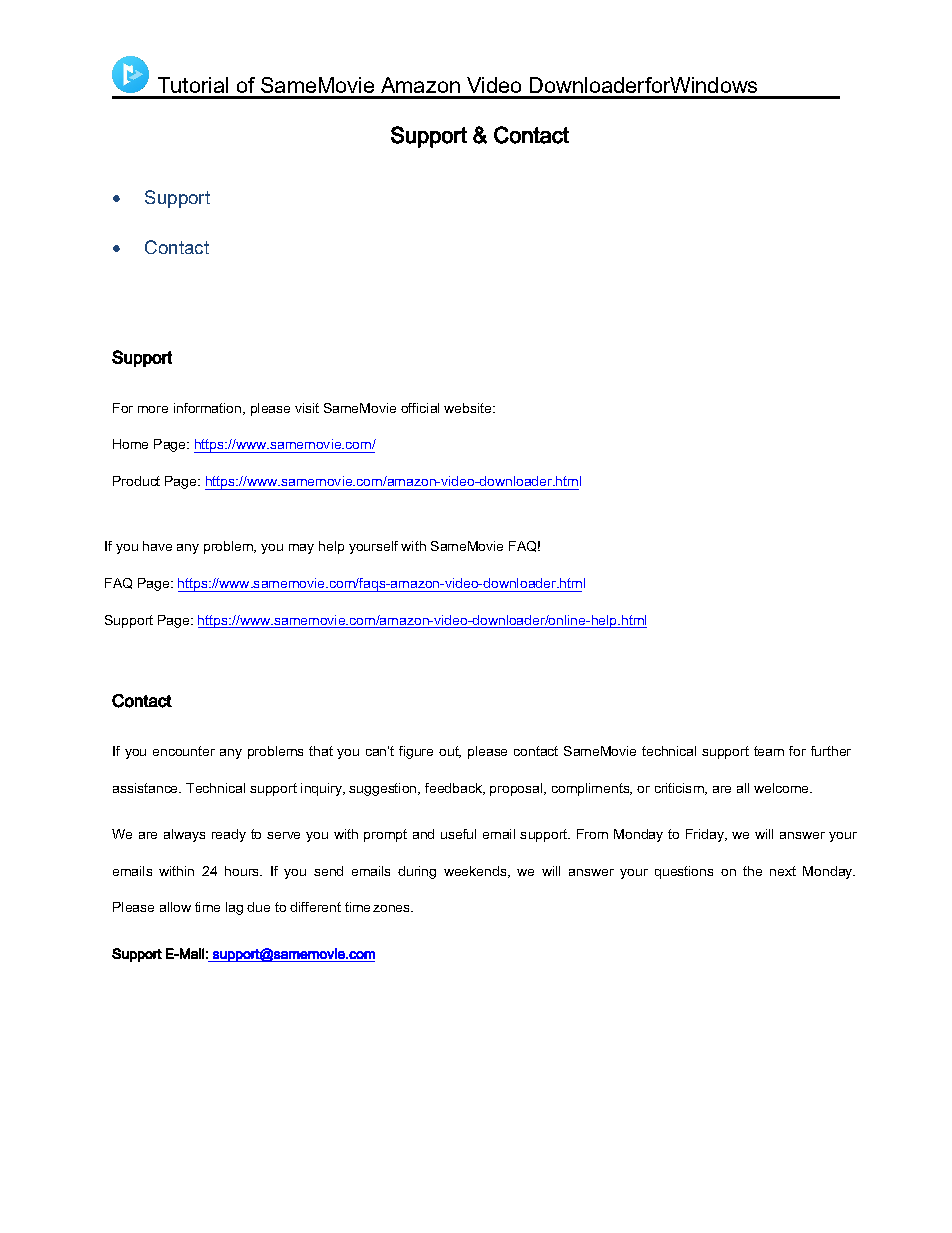 The width and height of the document is (952, 1233). I want to click on next, so click(783, 871).
